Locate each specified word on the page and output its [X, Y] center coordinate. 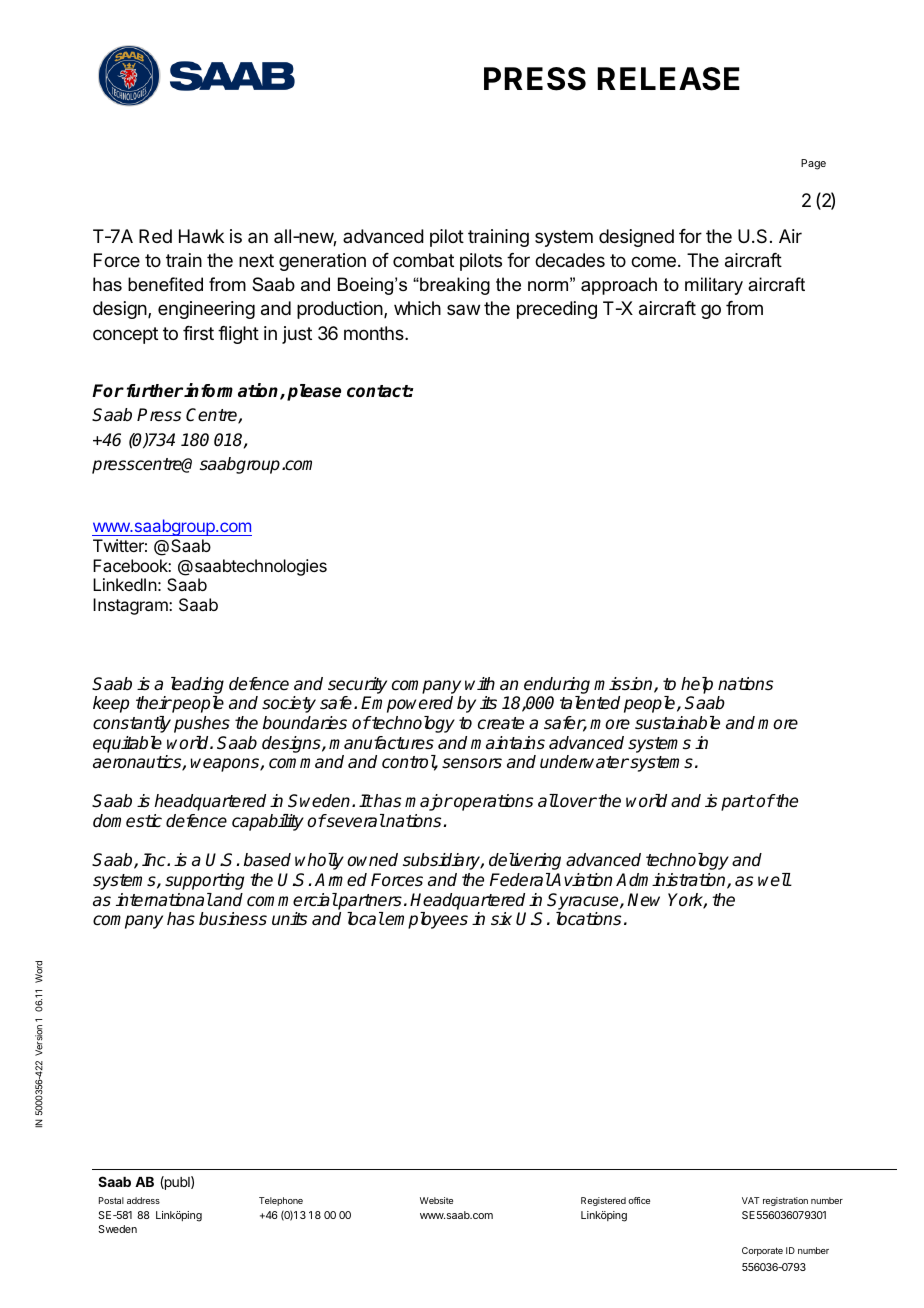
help [697, 685]
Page [813, 164]
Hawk [201, 236]
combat [423, 260]
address [143, 1200]
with [480, 683]
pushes [202, 724]
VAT [751, 1200]
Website [436, 1200]
